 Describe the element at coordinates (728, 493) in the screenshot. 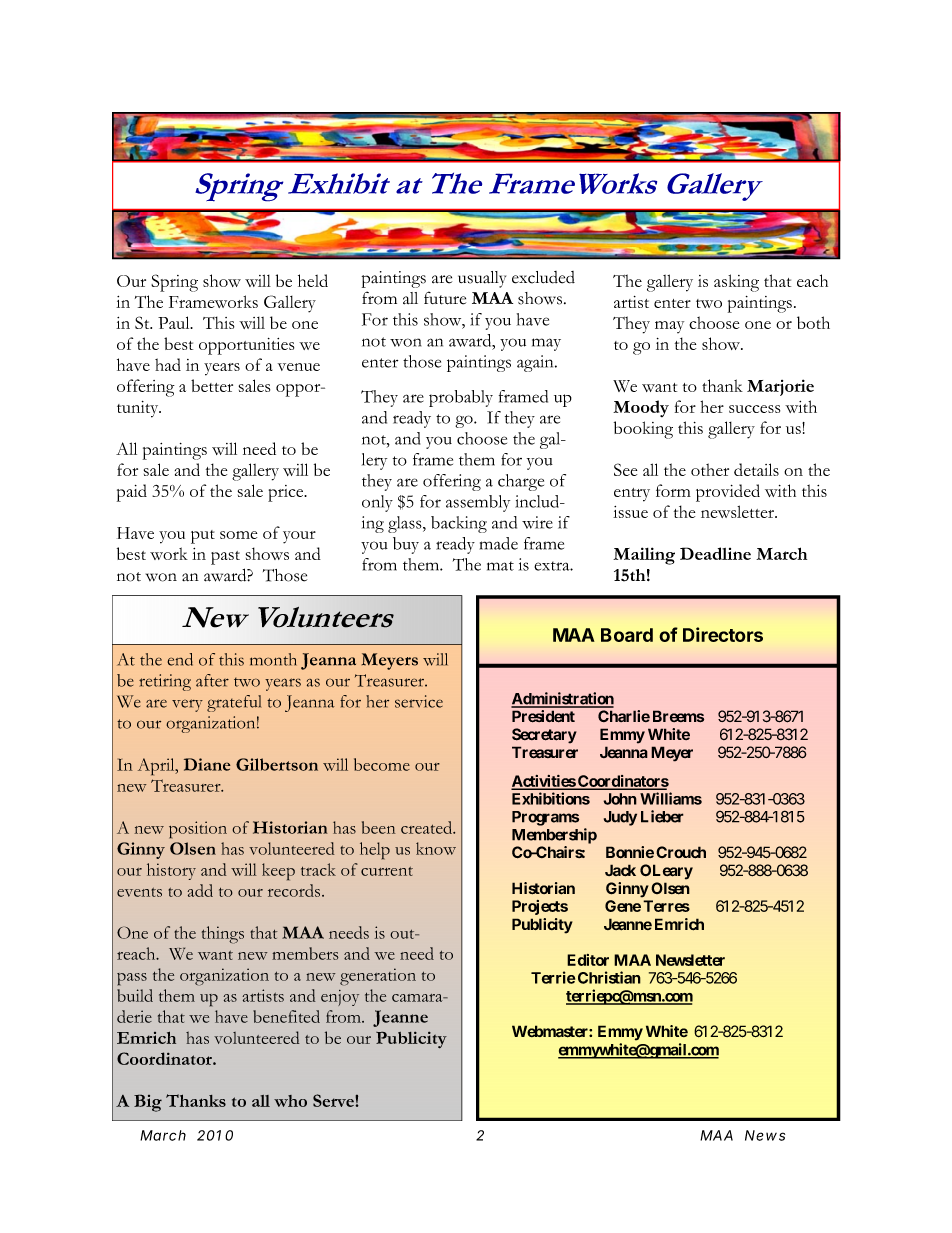

I see `provided` at that location.
